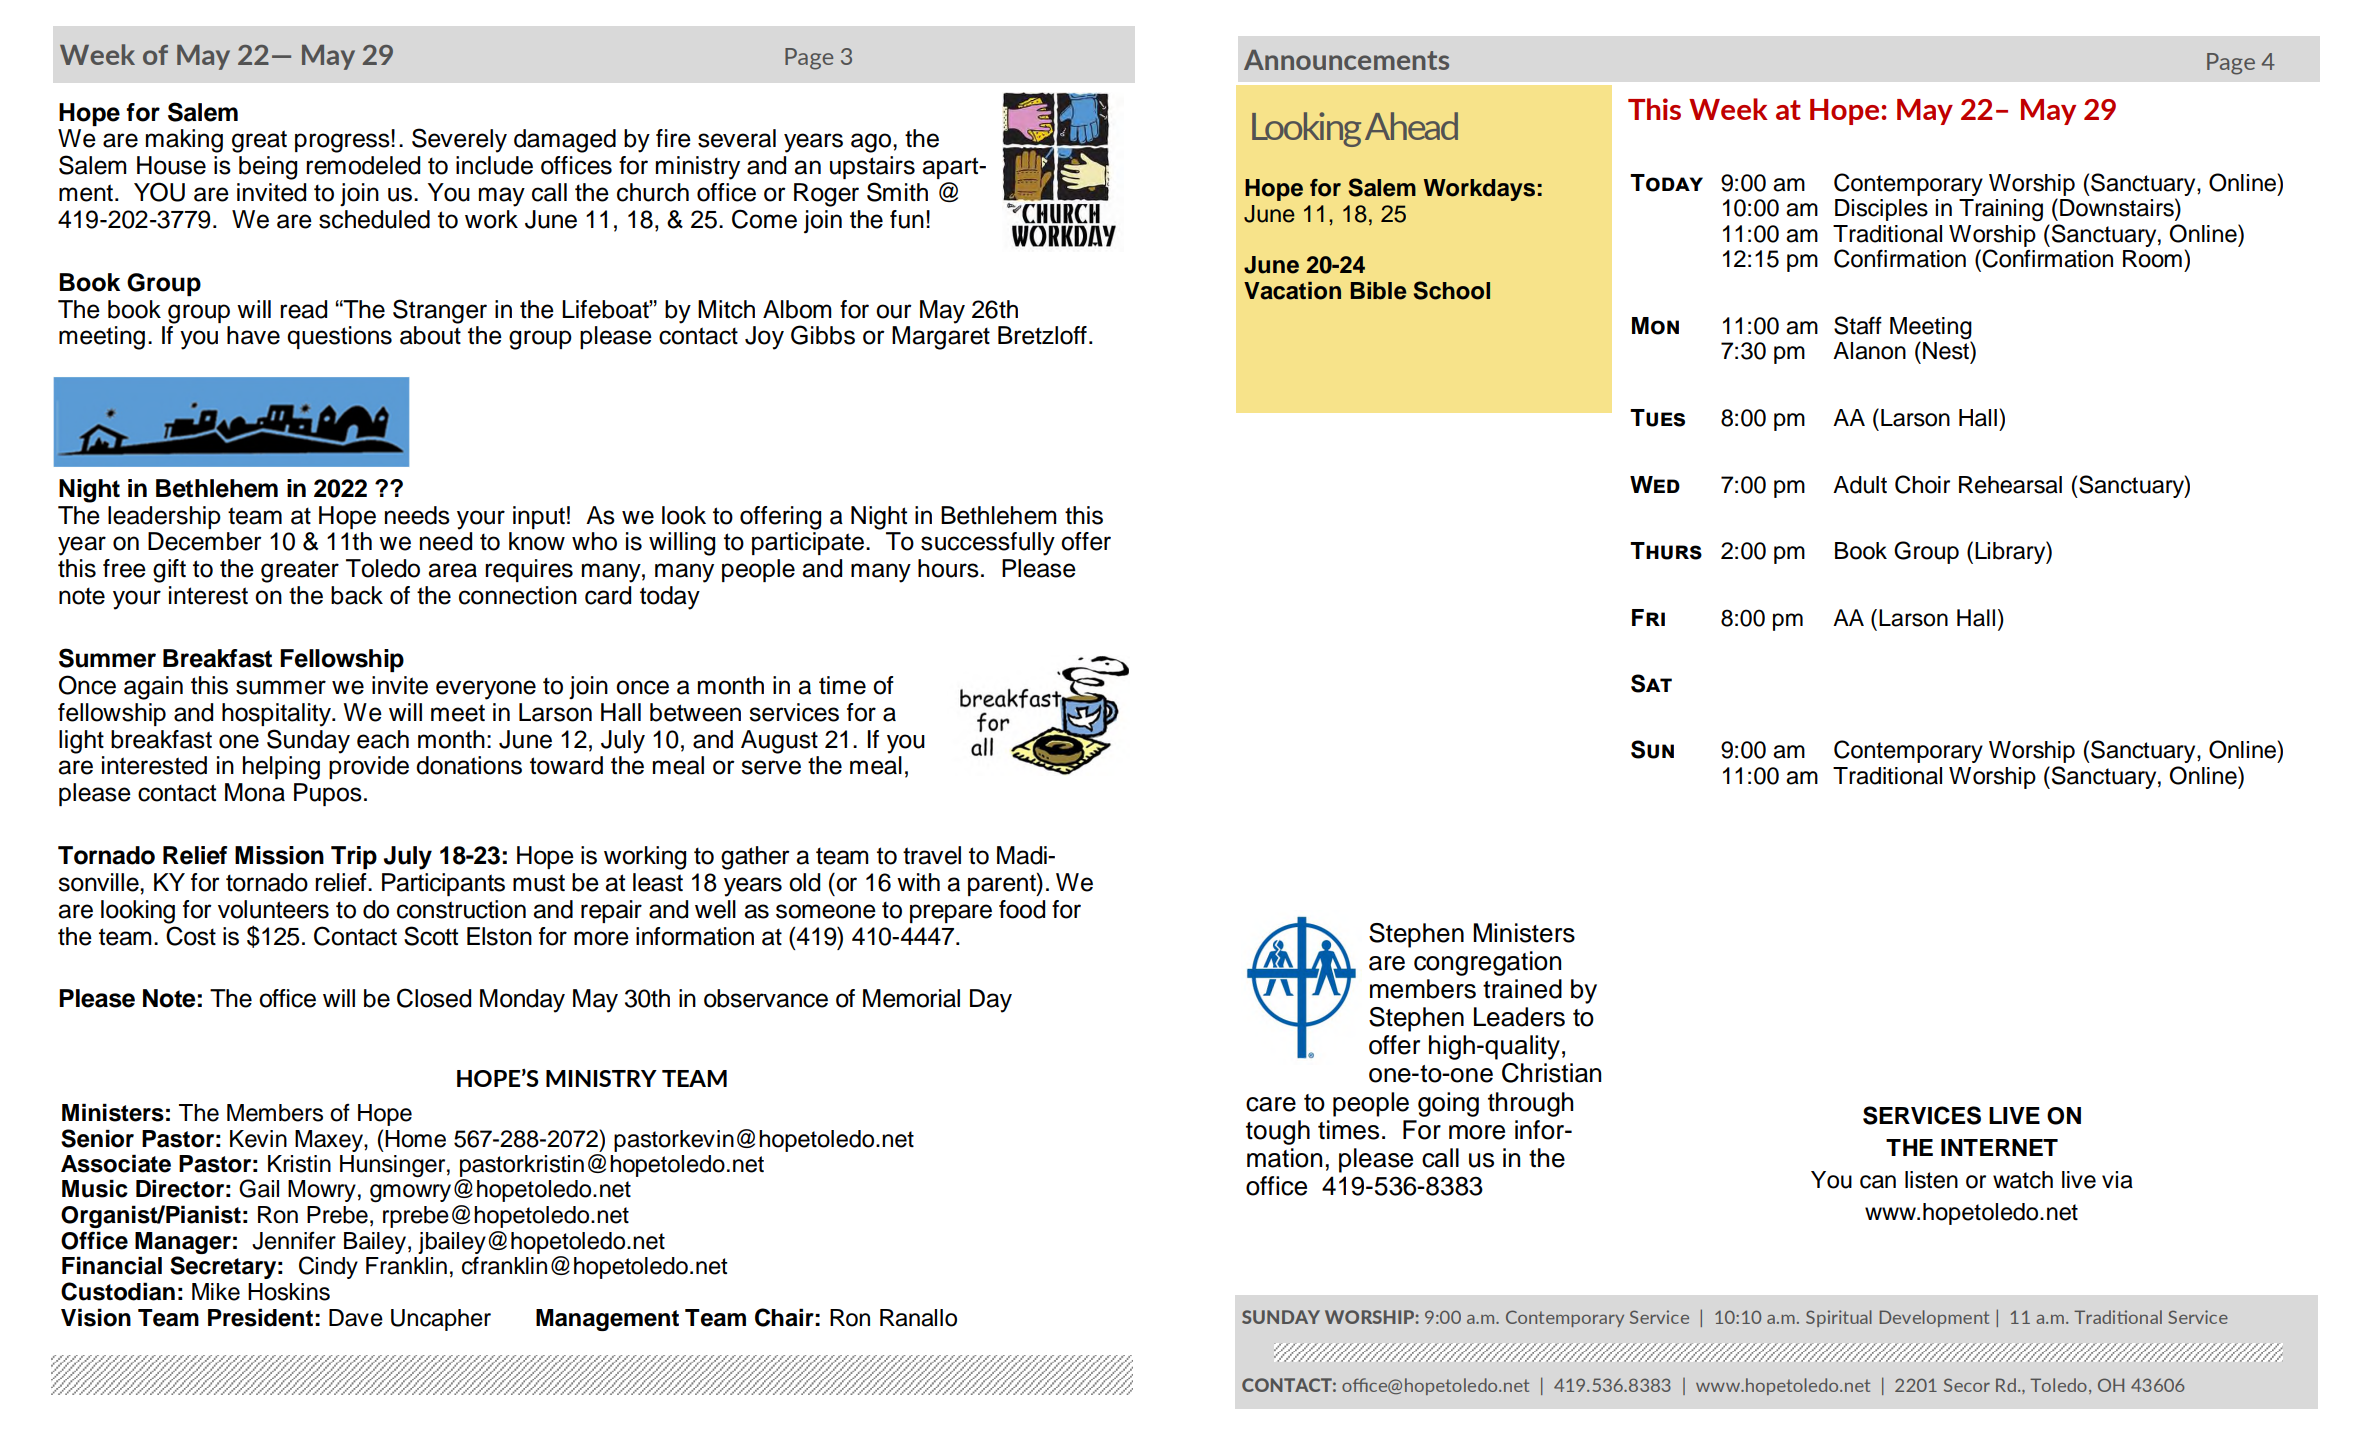 The height and width of the image is (1439, 2371). Describe the element at coordinates (1022, 909) in the image. I see `food` at that location.
